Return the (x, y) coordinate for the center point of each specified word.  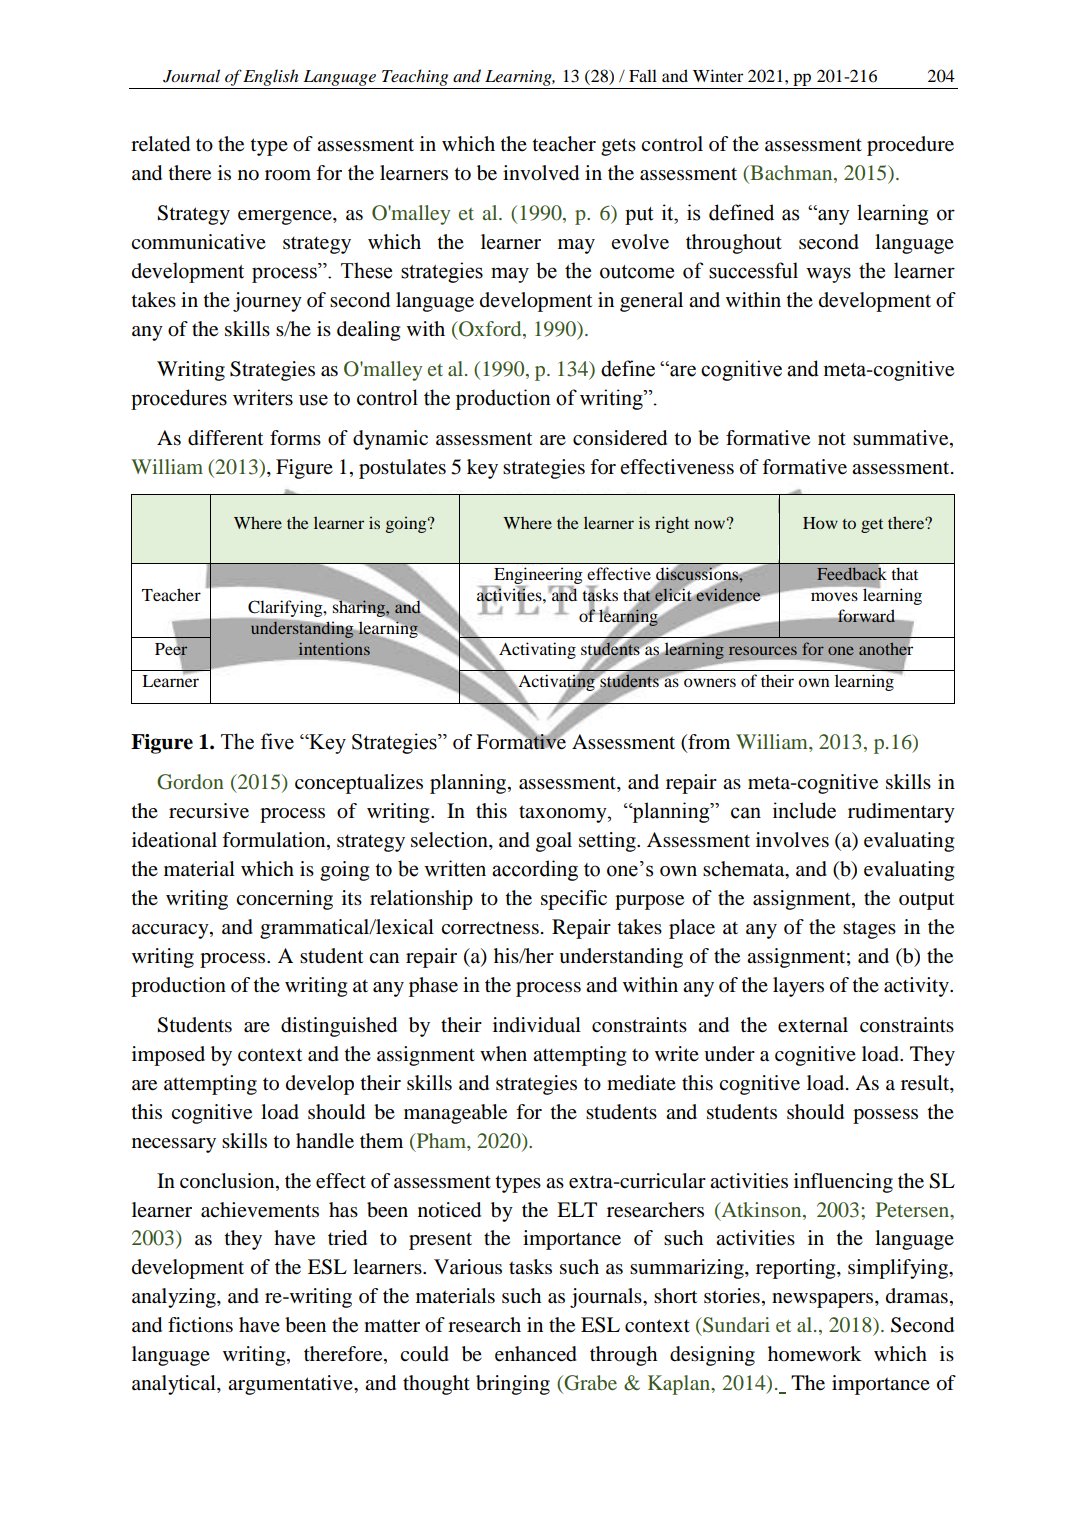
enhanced (536, 1354)
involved (541, 173)
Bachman (791, 174)
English (271, 79)
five (277, 741)
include (804, 810)
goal (554, 842)
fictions (200, 1325)
